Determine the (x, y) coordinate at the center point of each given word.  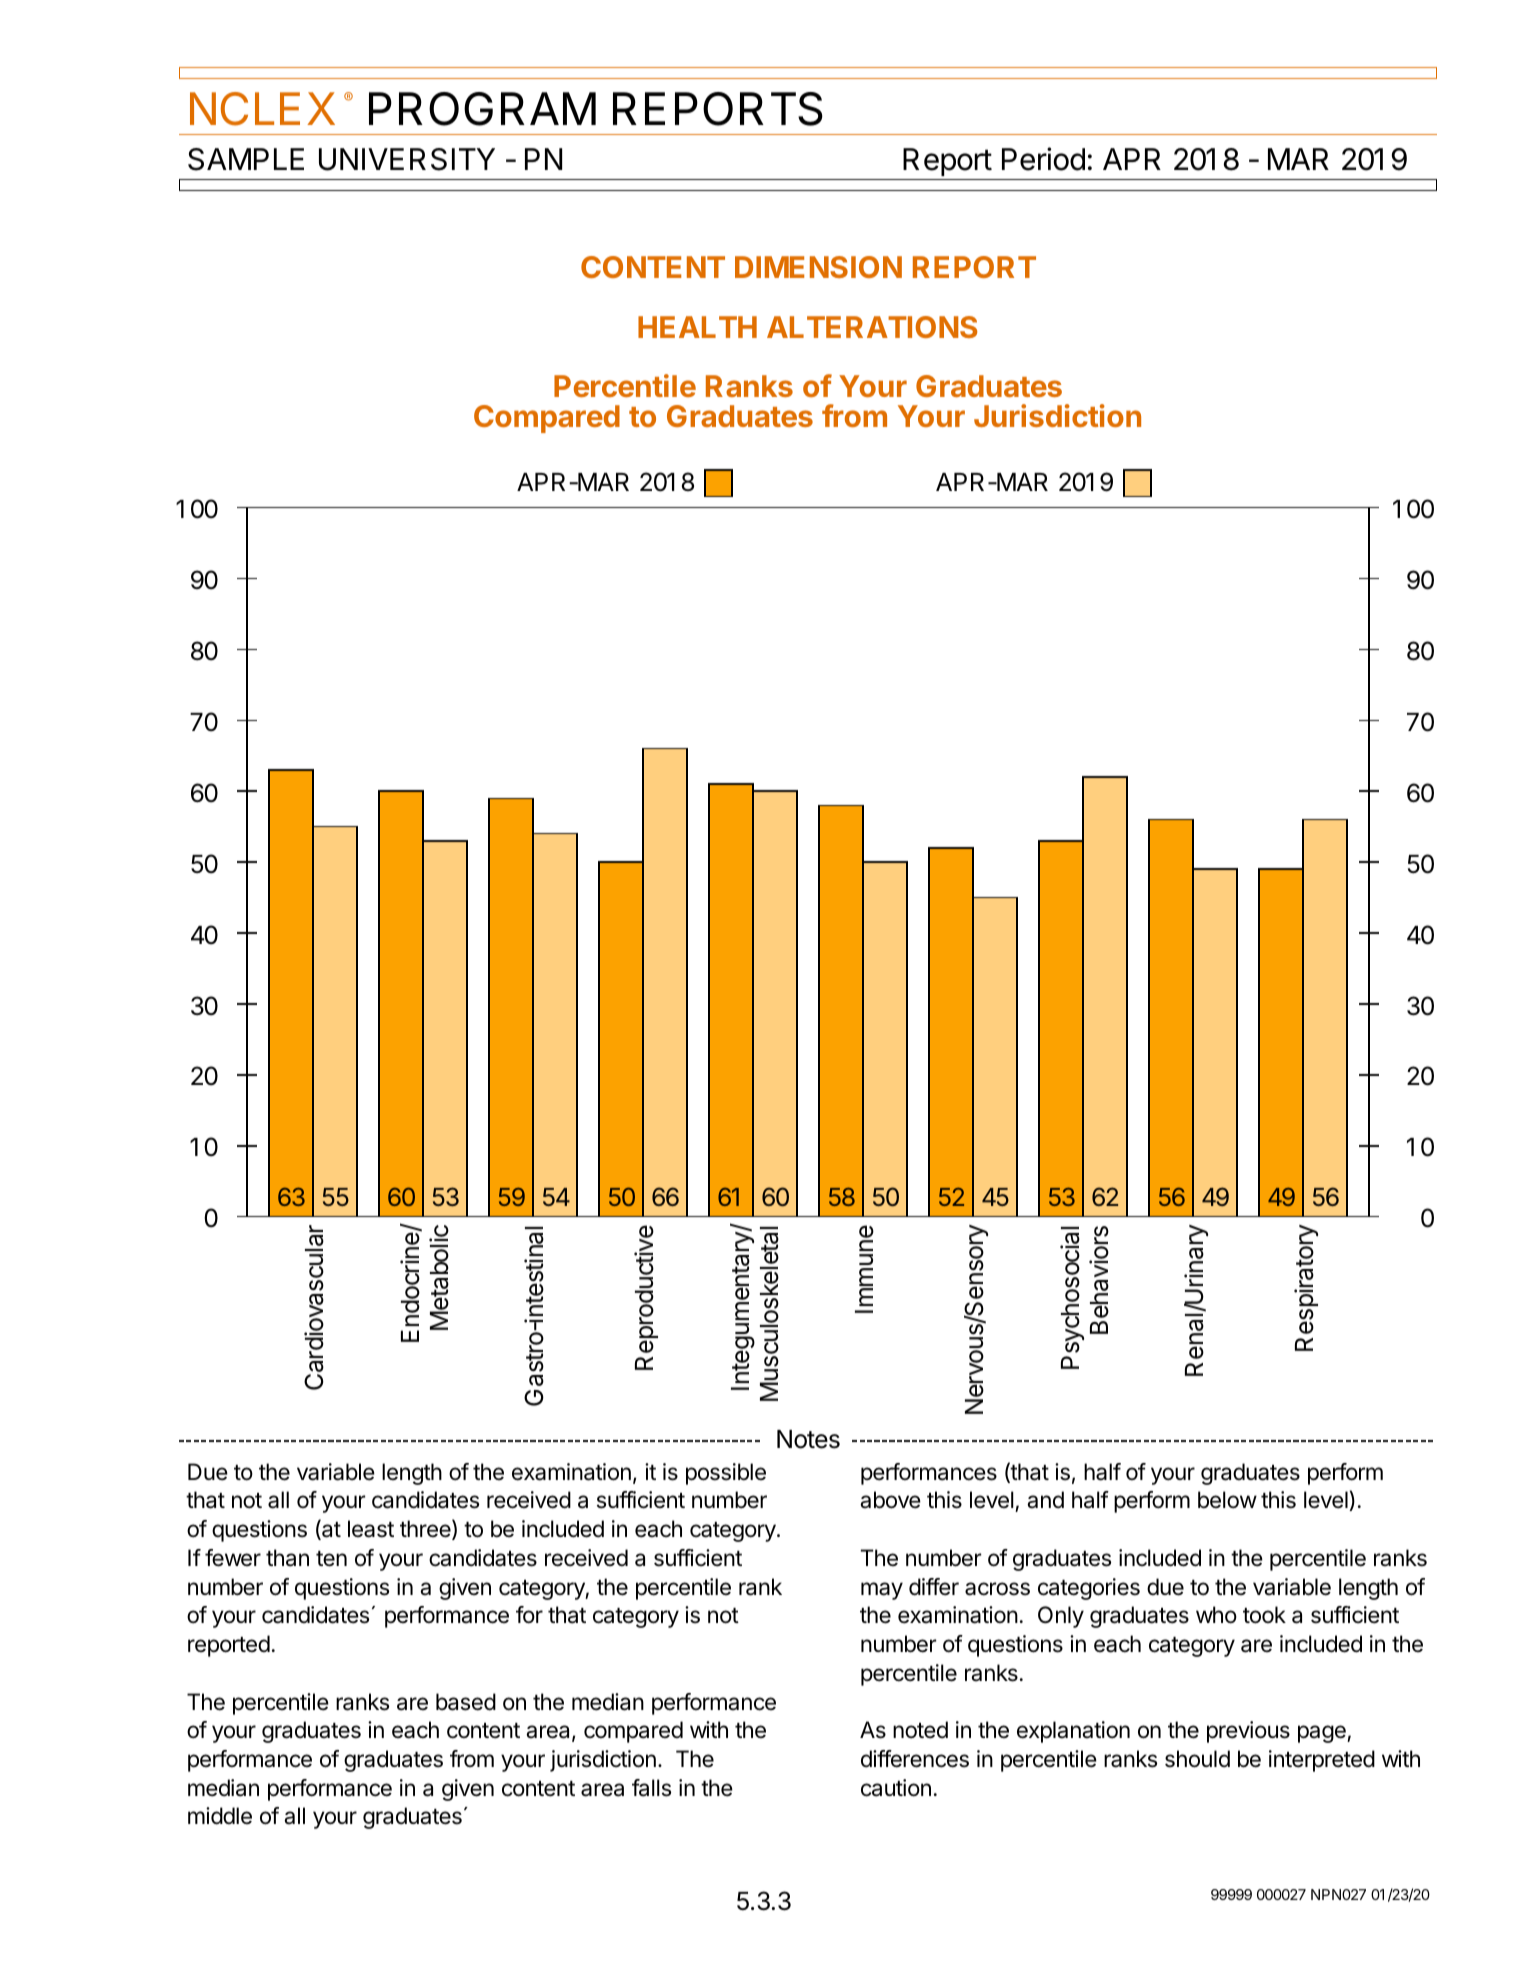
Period (1043, 159)
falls (651, 1788)
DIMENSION (818, 267)
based (466, 1702)
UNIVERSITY (407, 159)
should (1197, 1759)
